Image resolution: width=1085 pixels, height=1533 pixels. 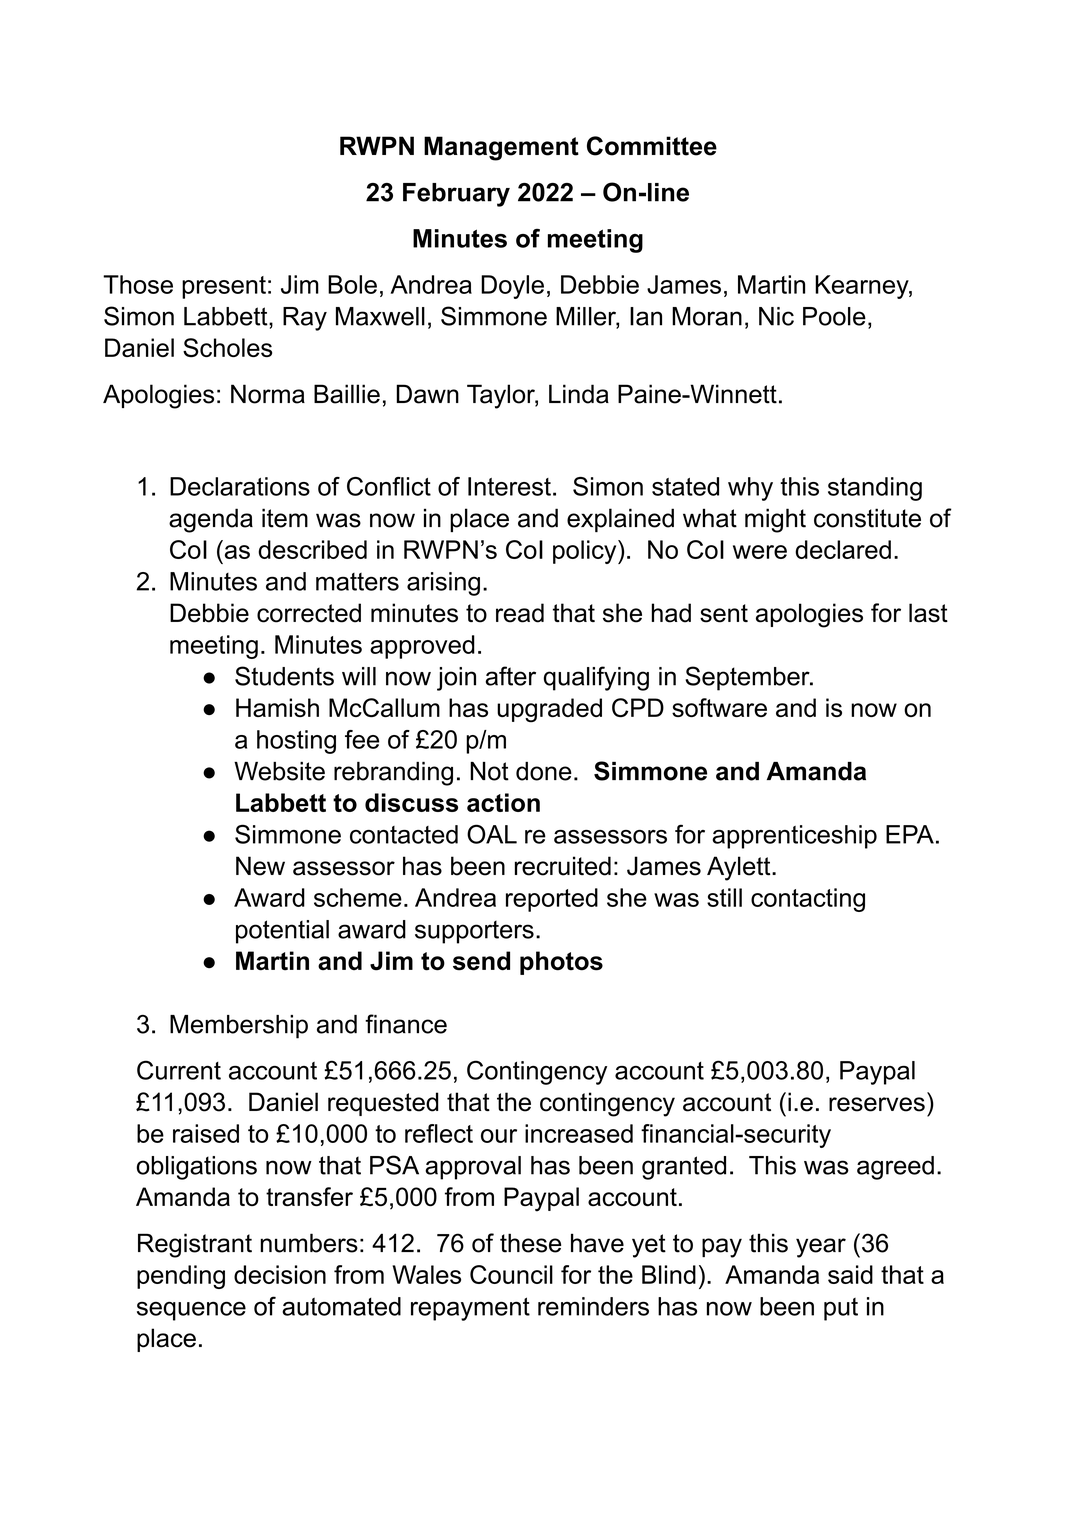 What do you see at coordinates (549, 710) in the screenshot?
I see `upgraded` at bounding box center [549, 710].
